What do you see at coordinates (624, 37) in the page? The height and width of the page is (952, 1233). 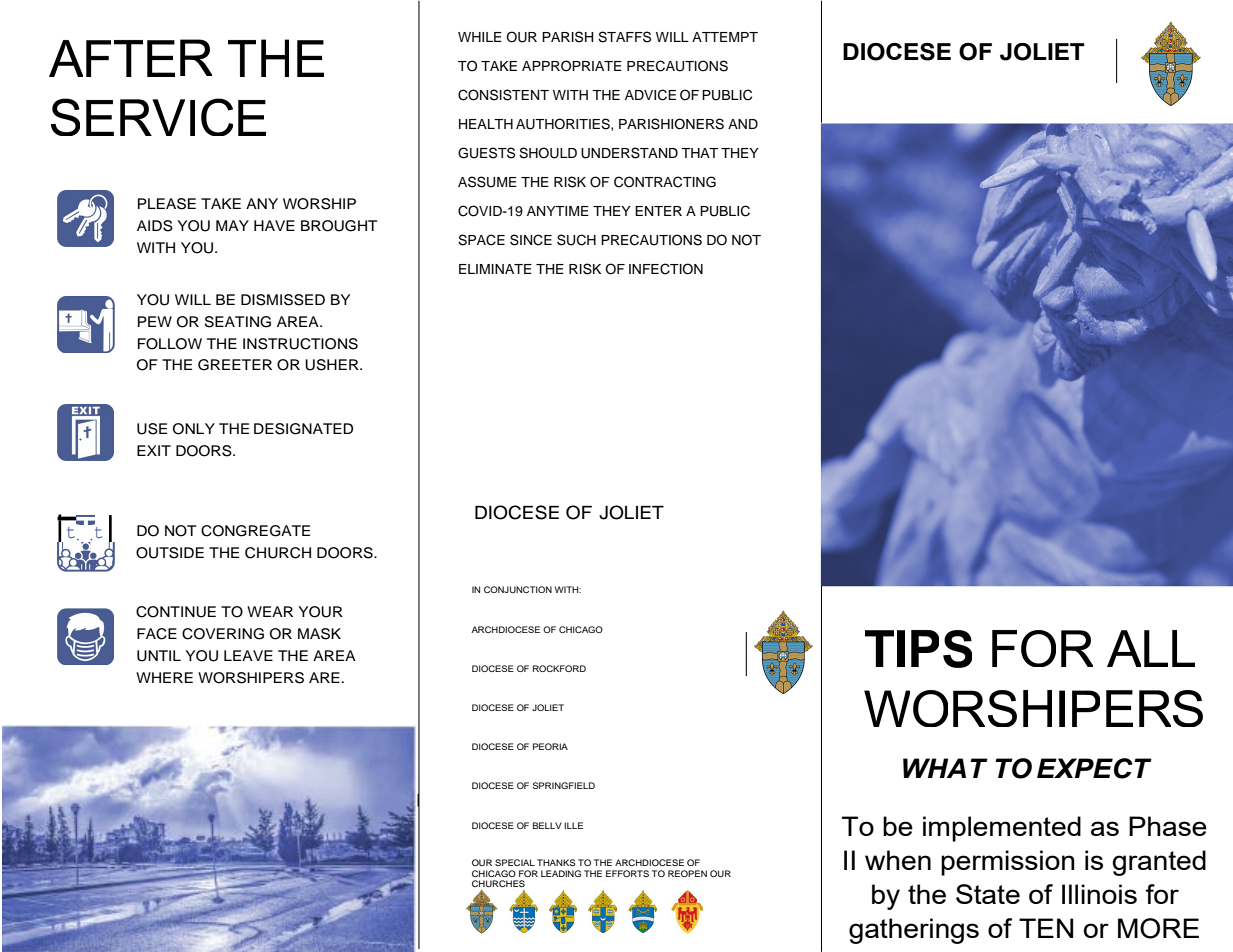 I see `STAFFS` at bounding box center [624, 37].
